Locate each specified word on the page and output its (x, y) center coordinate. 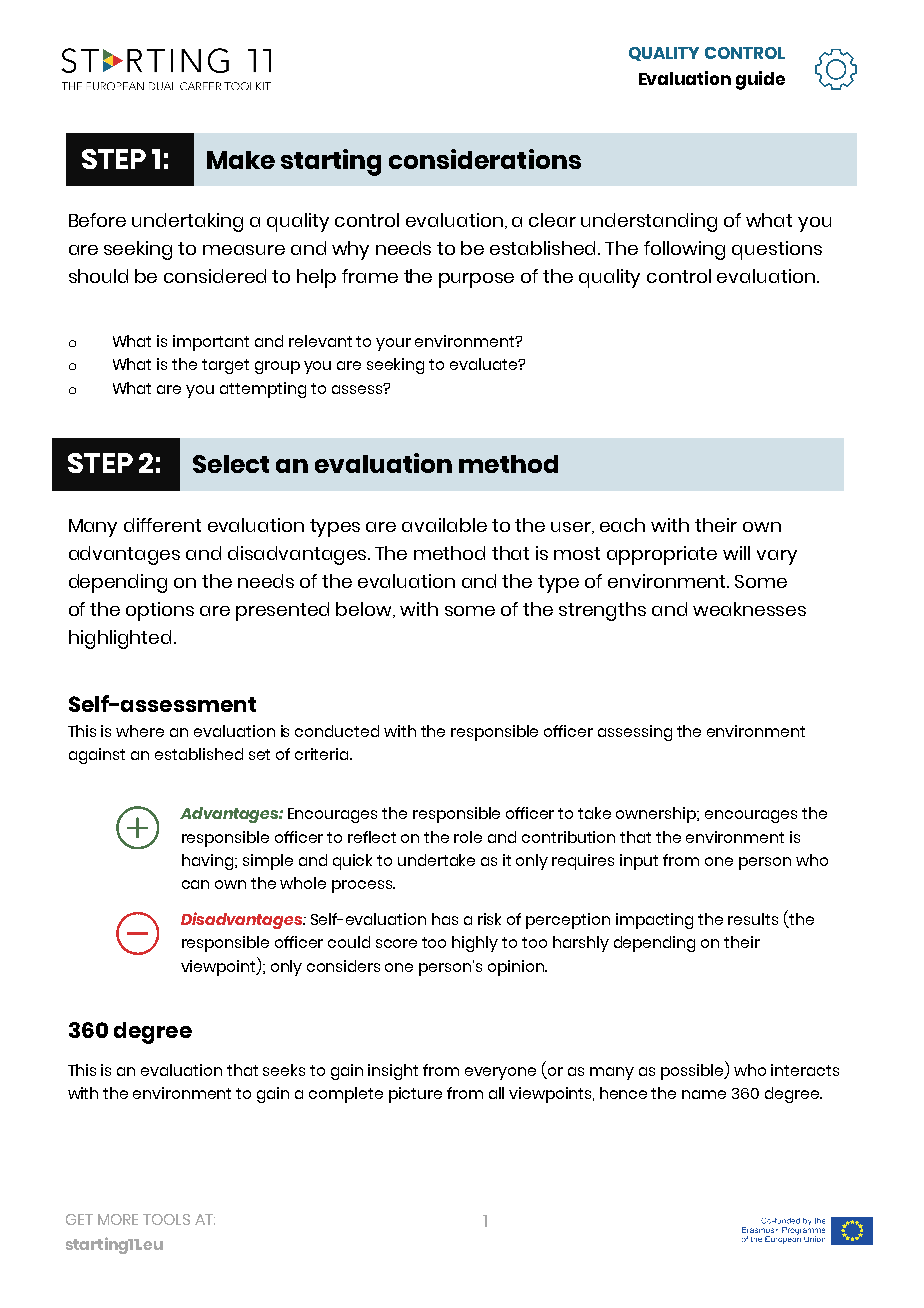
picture (415, 1095)
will (736, 553)
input (639, 862)
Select (231, 464)
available (444, 525)
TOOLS (166, 1219)
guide (760, 80)
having (209, 862)
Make (241, 160)
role (468, 837)
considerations (485, 159)
